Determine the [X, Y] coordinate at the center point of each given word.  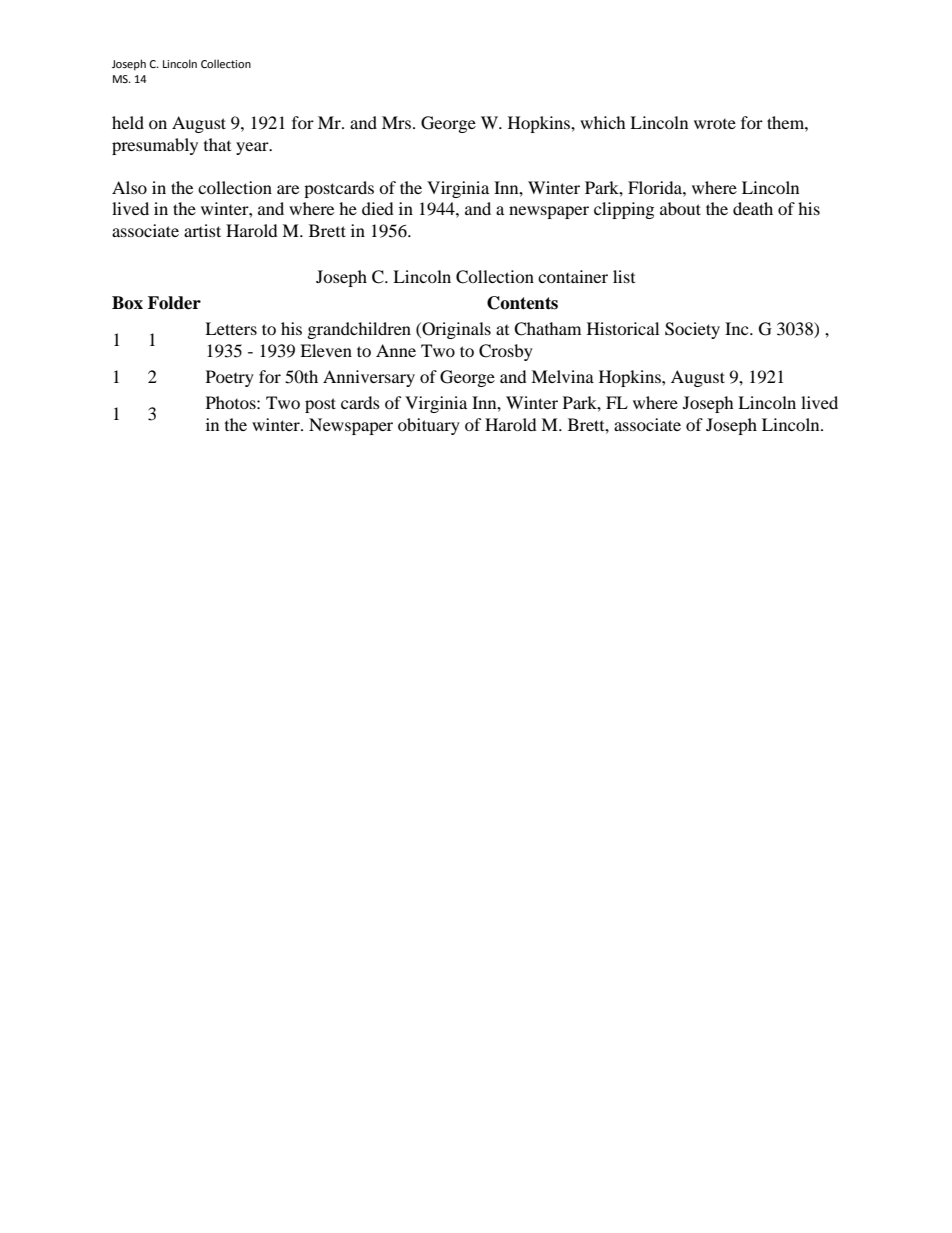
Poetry [230, 378]
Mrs [398, 122]
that [217, 144]
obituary [429, 426]
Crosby [506, 352]
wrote [715, 124]
